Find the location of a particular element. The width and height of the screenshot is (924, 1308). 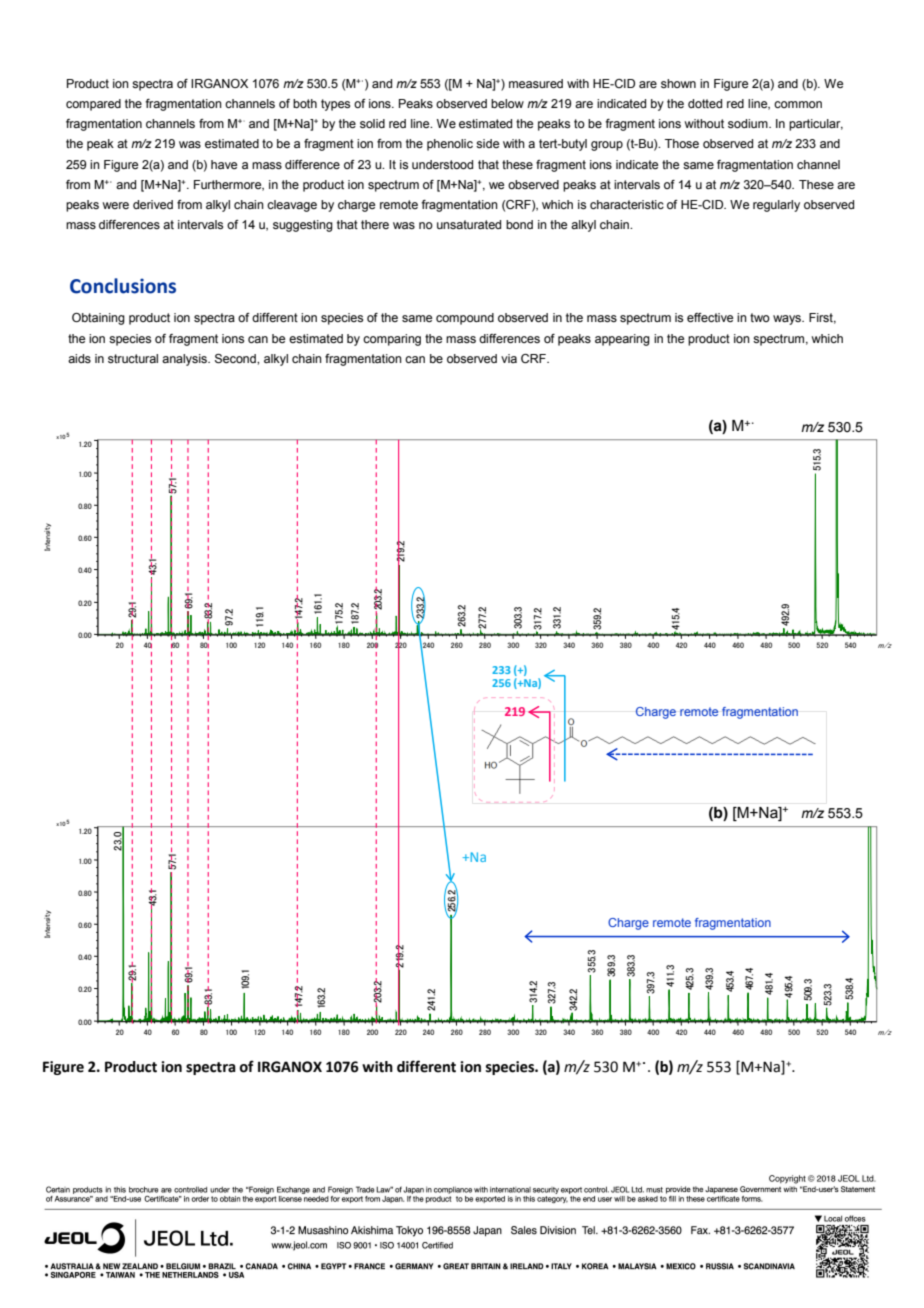

derived is located at coordinates (153, 204).
